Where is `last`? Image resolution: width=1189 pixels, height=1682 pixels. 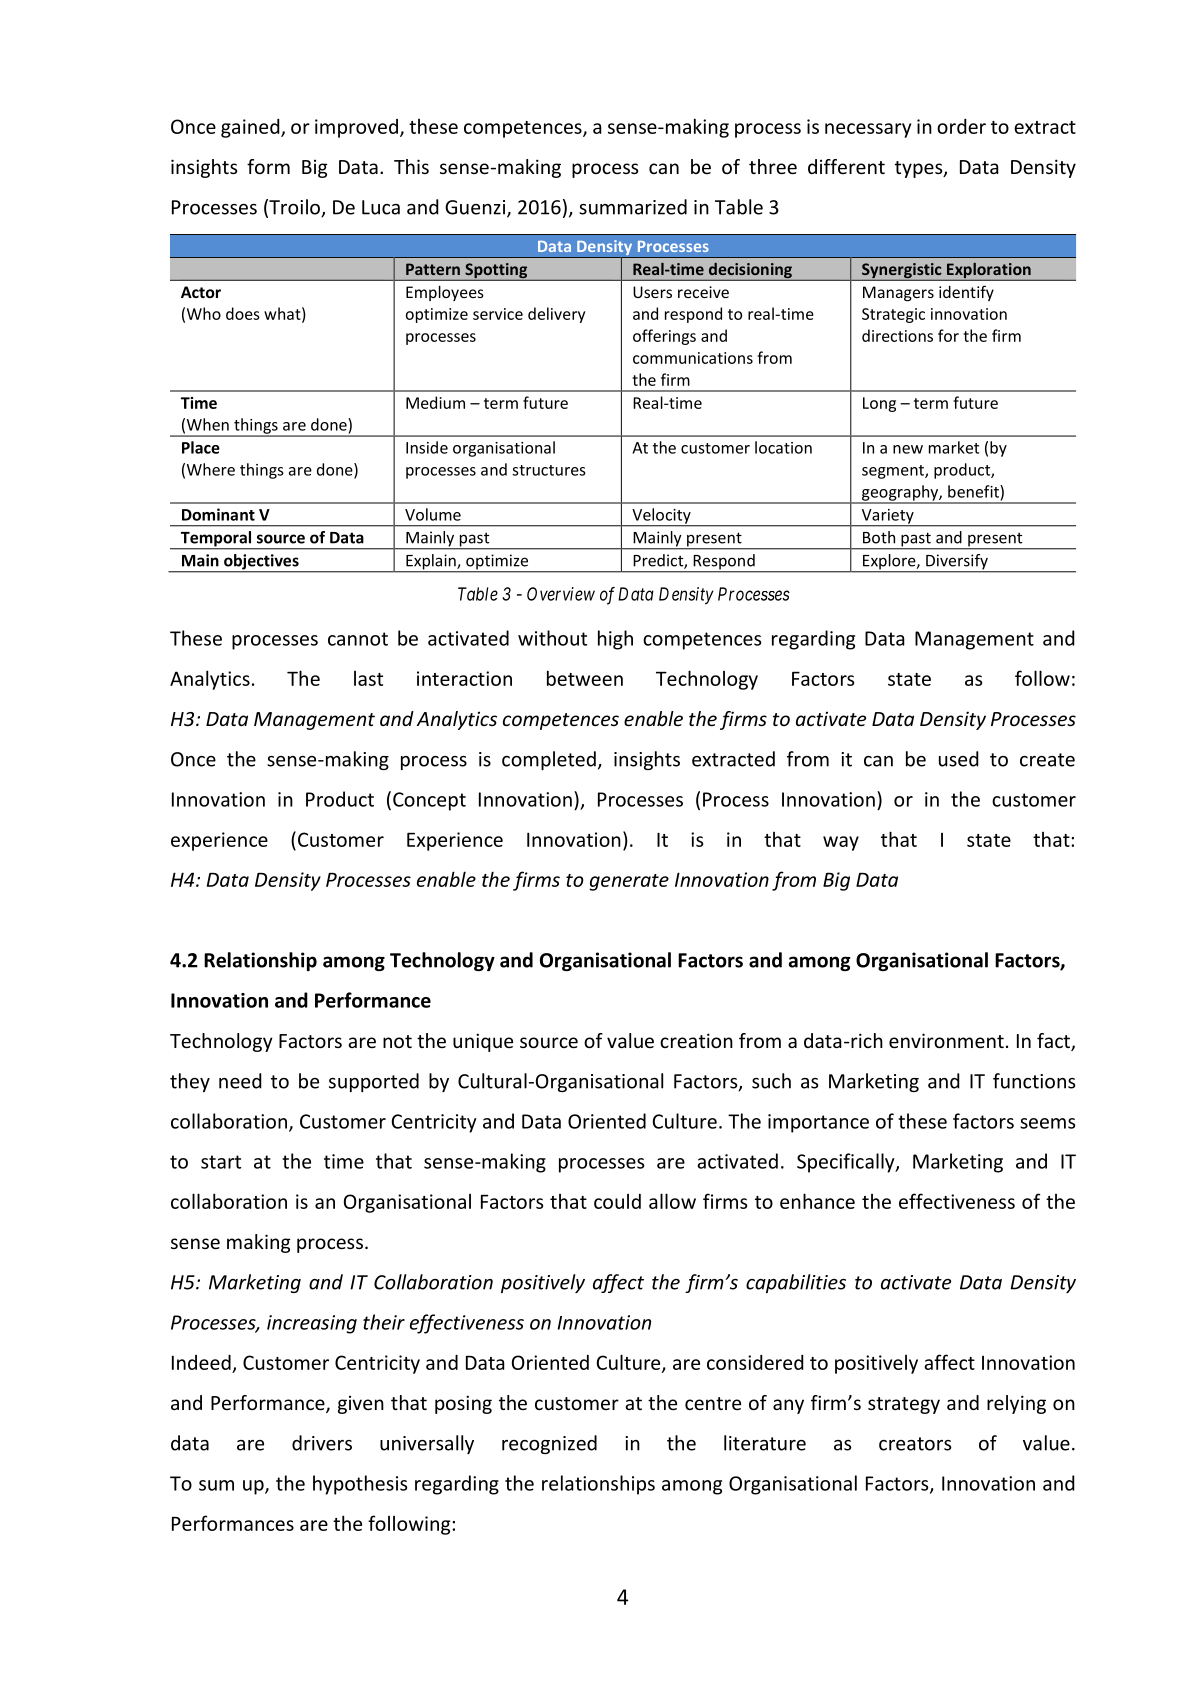
last is located at coordinates (368, 678).
